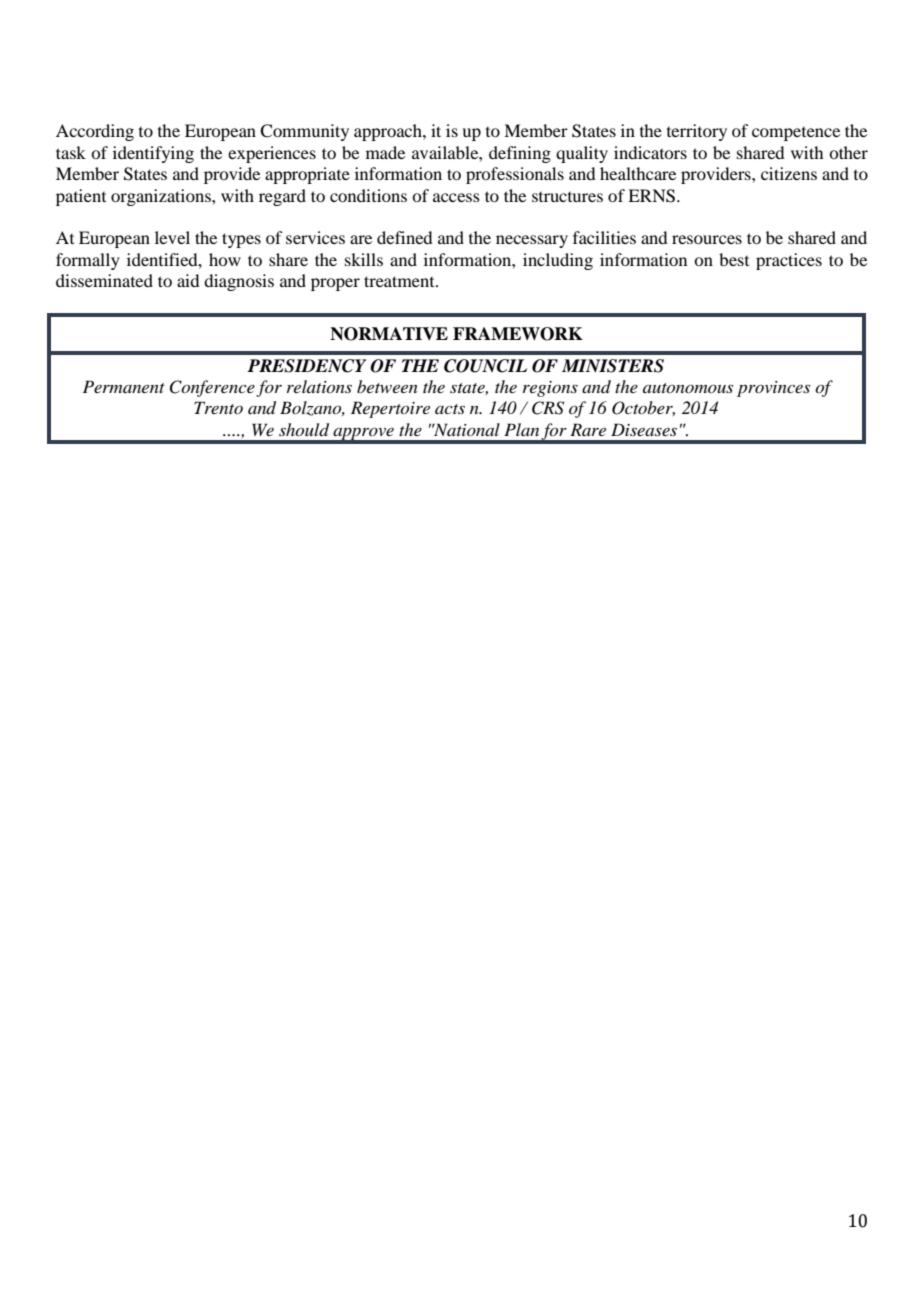 The width and height of the screenshot is (924, 1309). I want to click on FRAMEWORK, so click(518, 334).
